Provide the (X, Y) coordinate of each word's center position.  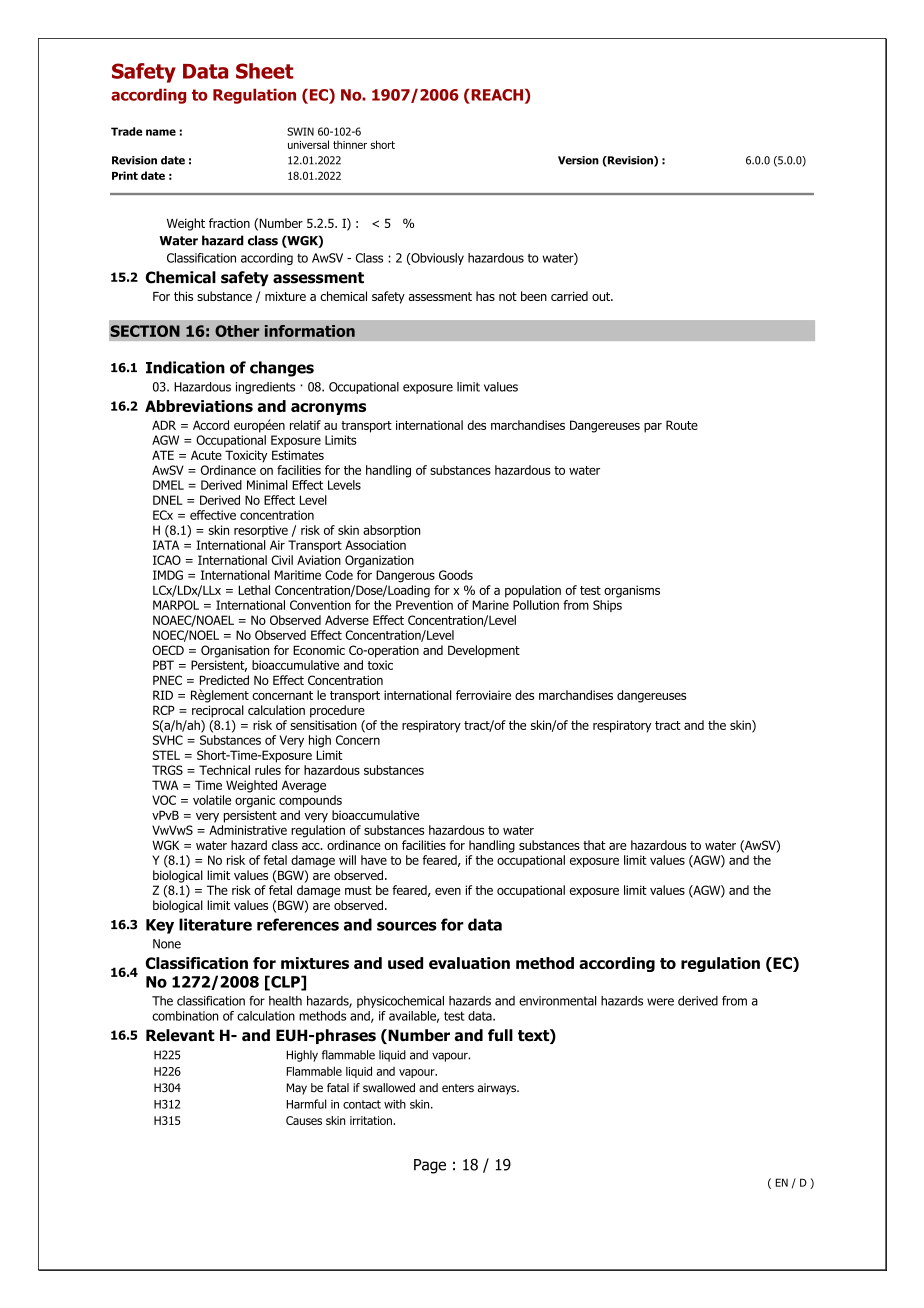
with (395, 1104)
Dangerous (405, 576)
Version (578, 160)
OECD (168, 650)
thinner (350, 144)
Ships (607, 606)
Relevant (180, 1035)
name (161, 132)
